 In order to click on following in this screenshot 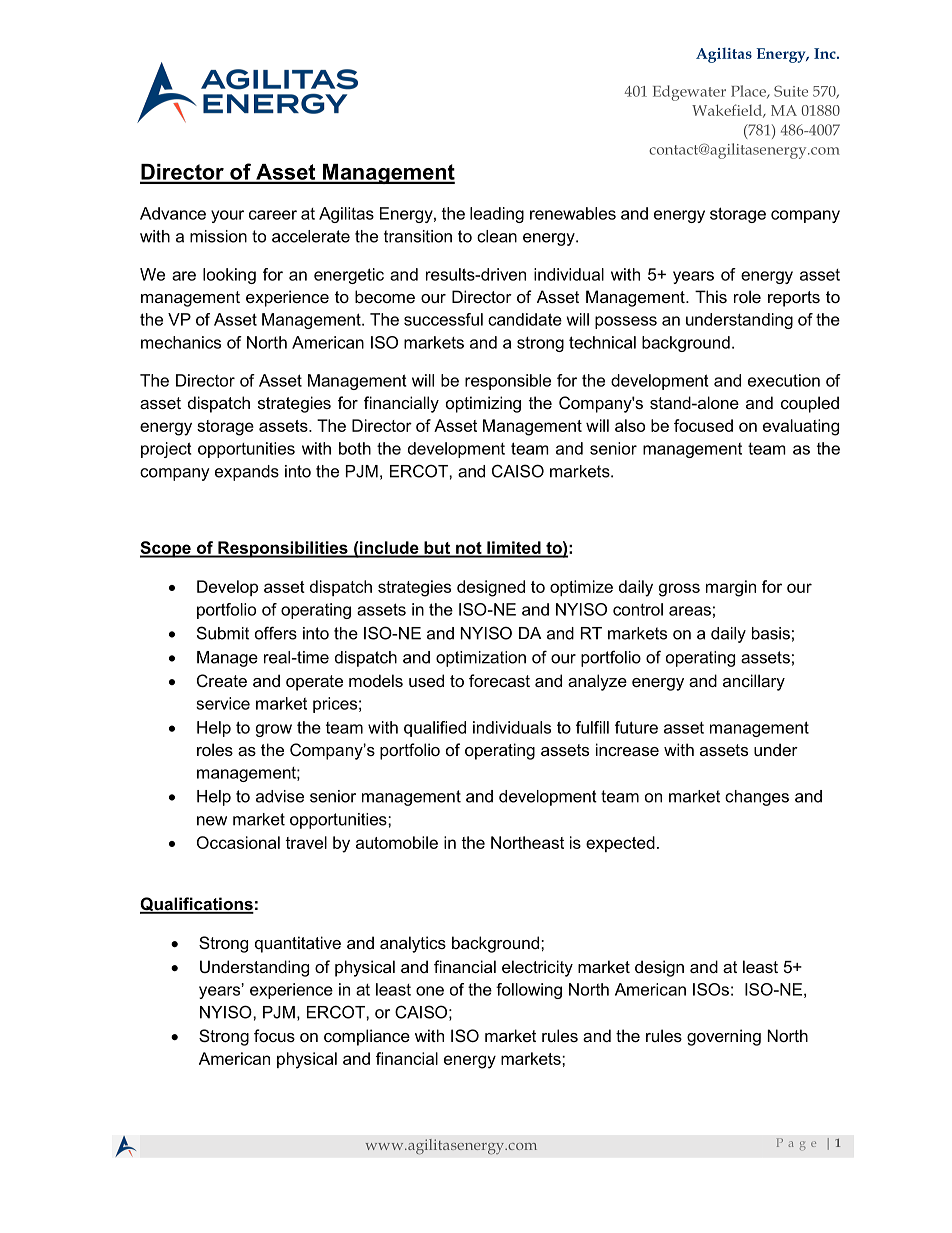, I will do `click(529, 991)`.
